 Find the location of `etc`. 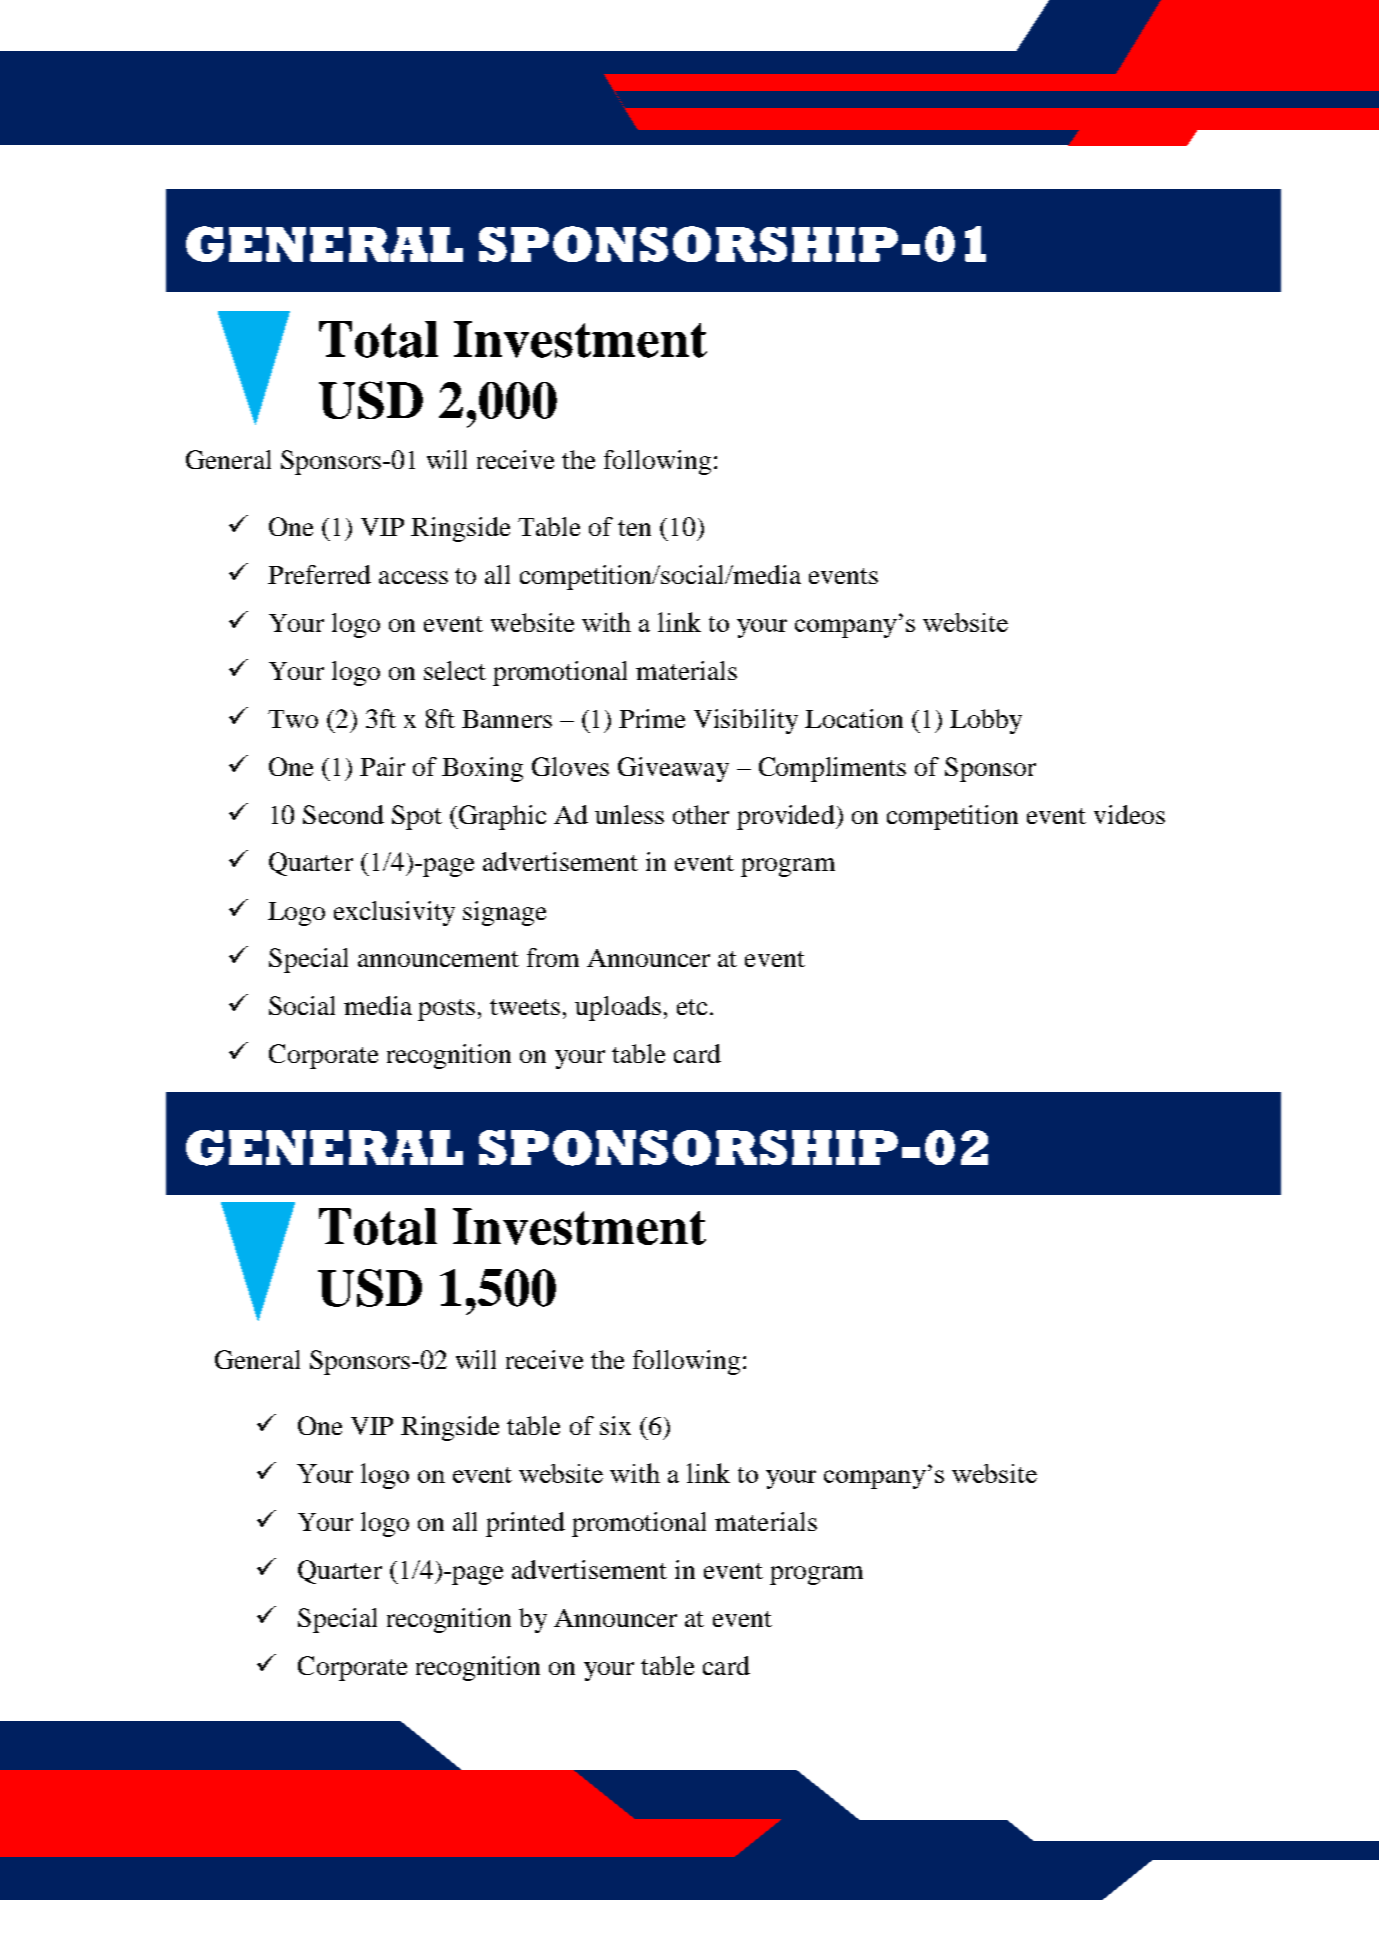

etc is located at coordinates (692, 1007).
